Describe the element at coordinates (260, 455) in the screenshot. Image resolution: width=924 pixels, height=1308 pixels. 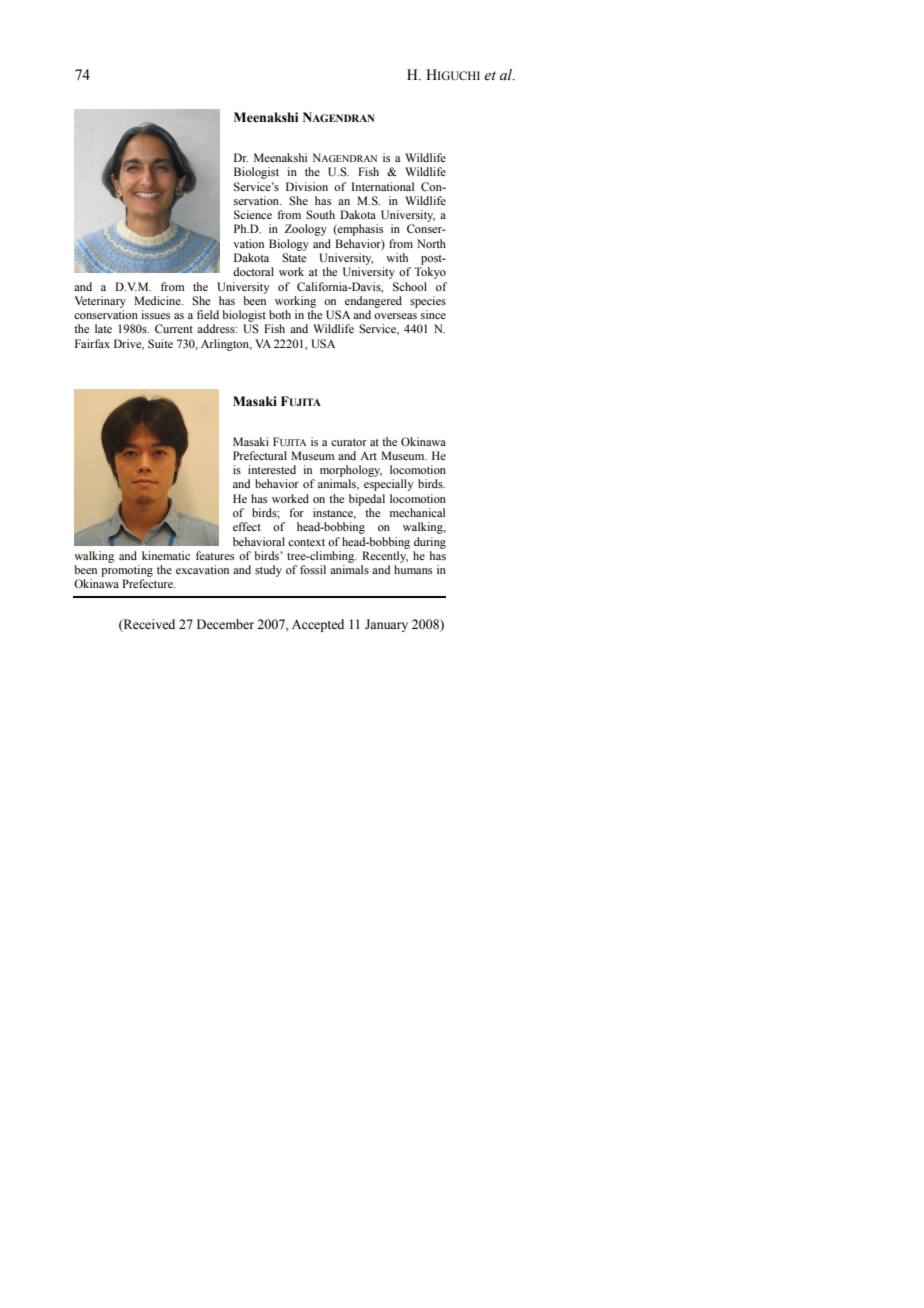
I see `Prefectural` at that location.
